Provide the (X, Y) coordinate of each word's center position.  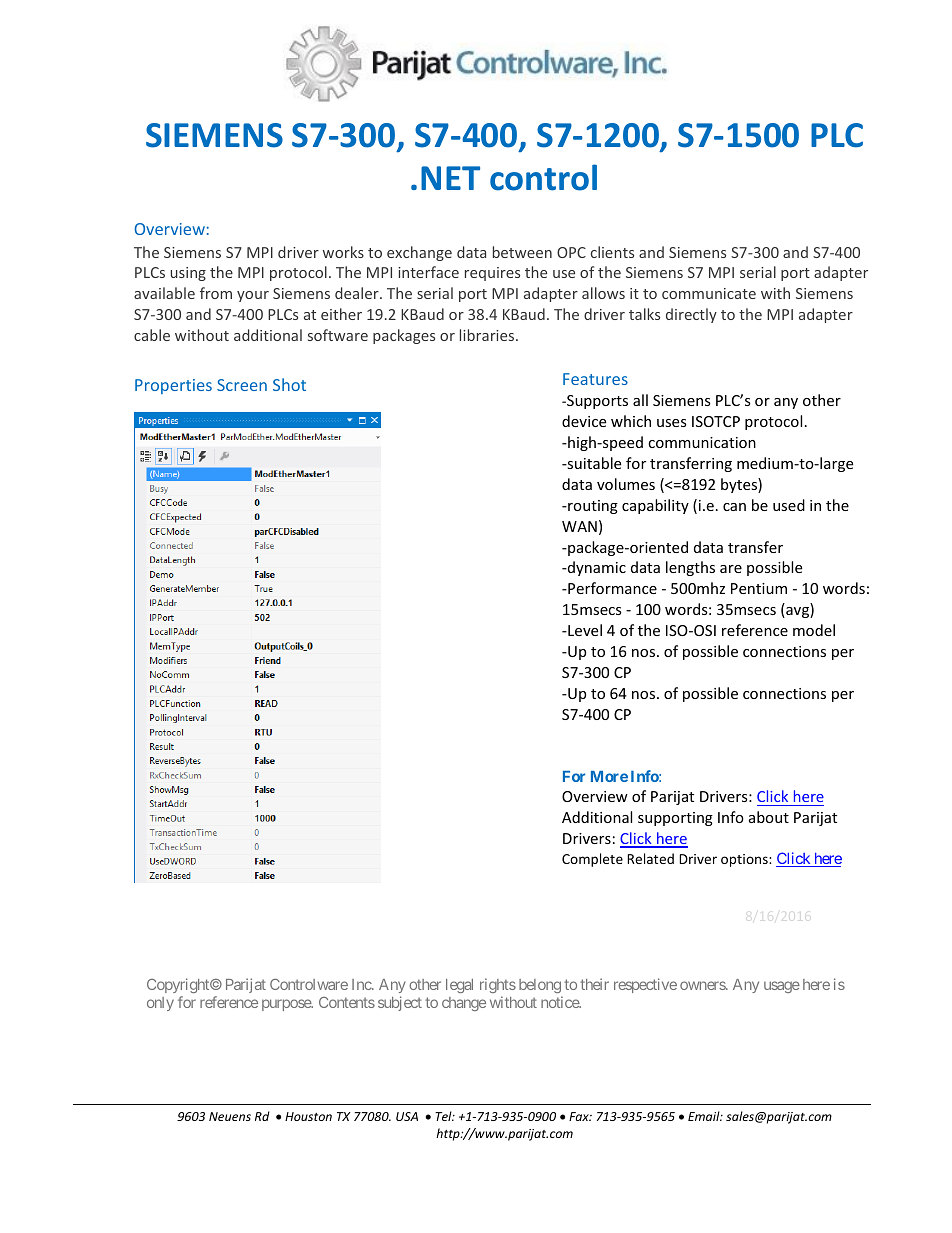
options (745, 860)
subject (400, 1003)
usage (782, 987)
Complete (592, 860)
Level (584, 630)
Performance (611, 588)
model (814, 630)
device (584, 421)
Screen (242, 385)
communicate (709, 293)
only (160, 1004)
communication (702, 442)
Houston (308, 1116)
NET (450, 178)
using (188, 274)
